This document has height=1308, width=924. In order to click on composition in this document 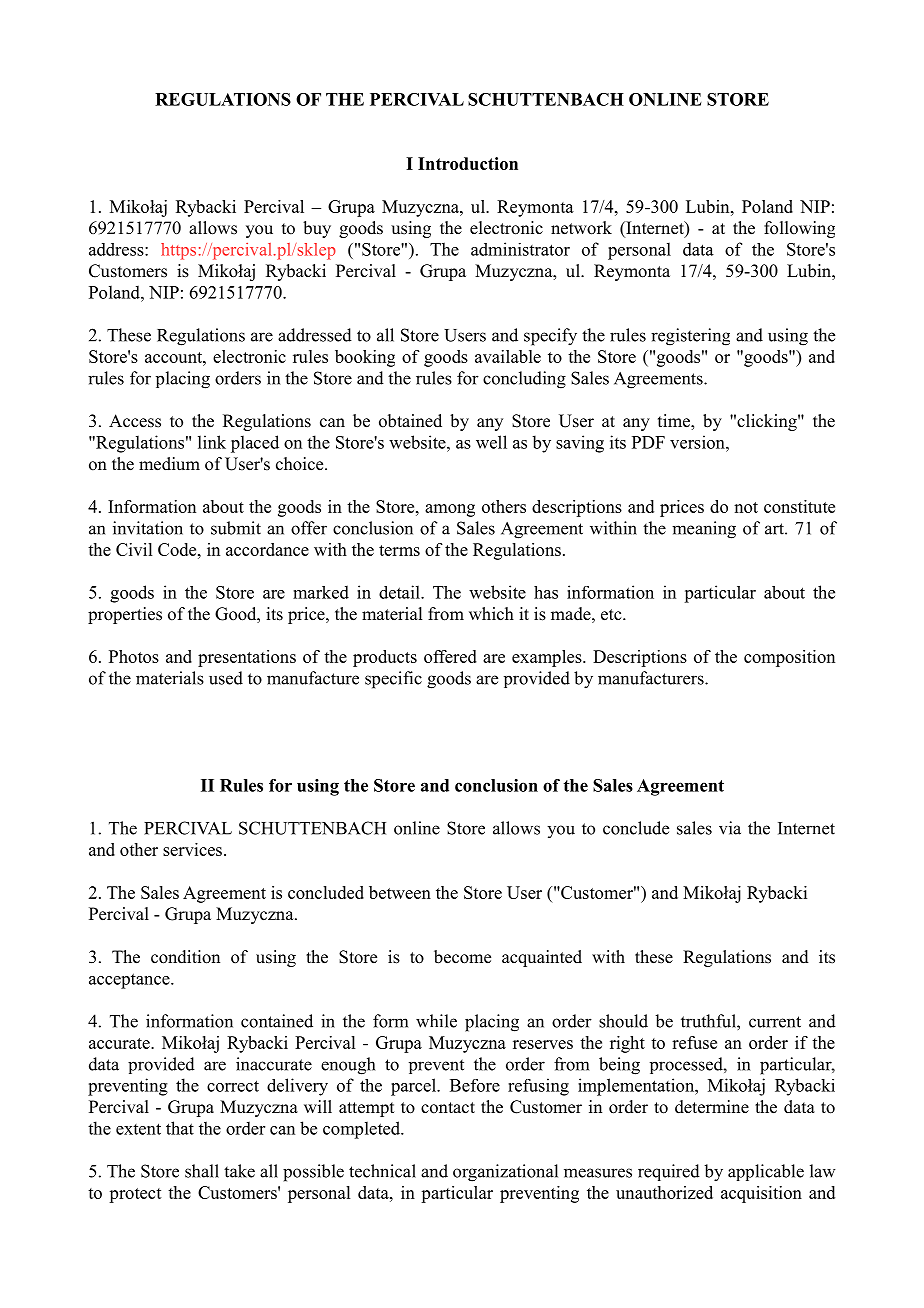, I will do `click(789, 658)`.
